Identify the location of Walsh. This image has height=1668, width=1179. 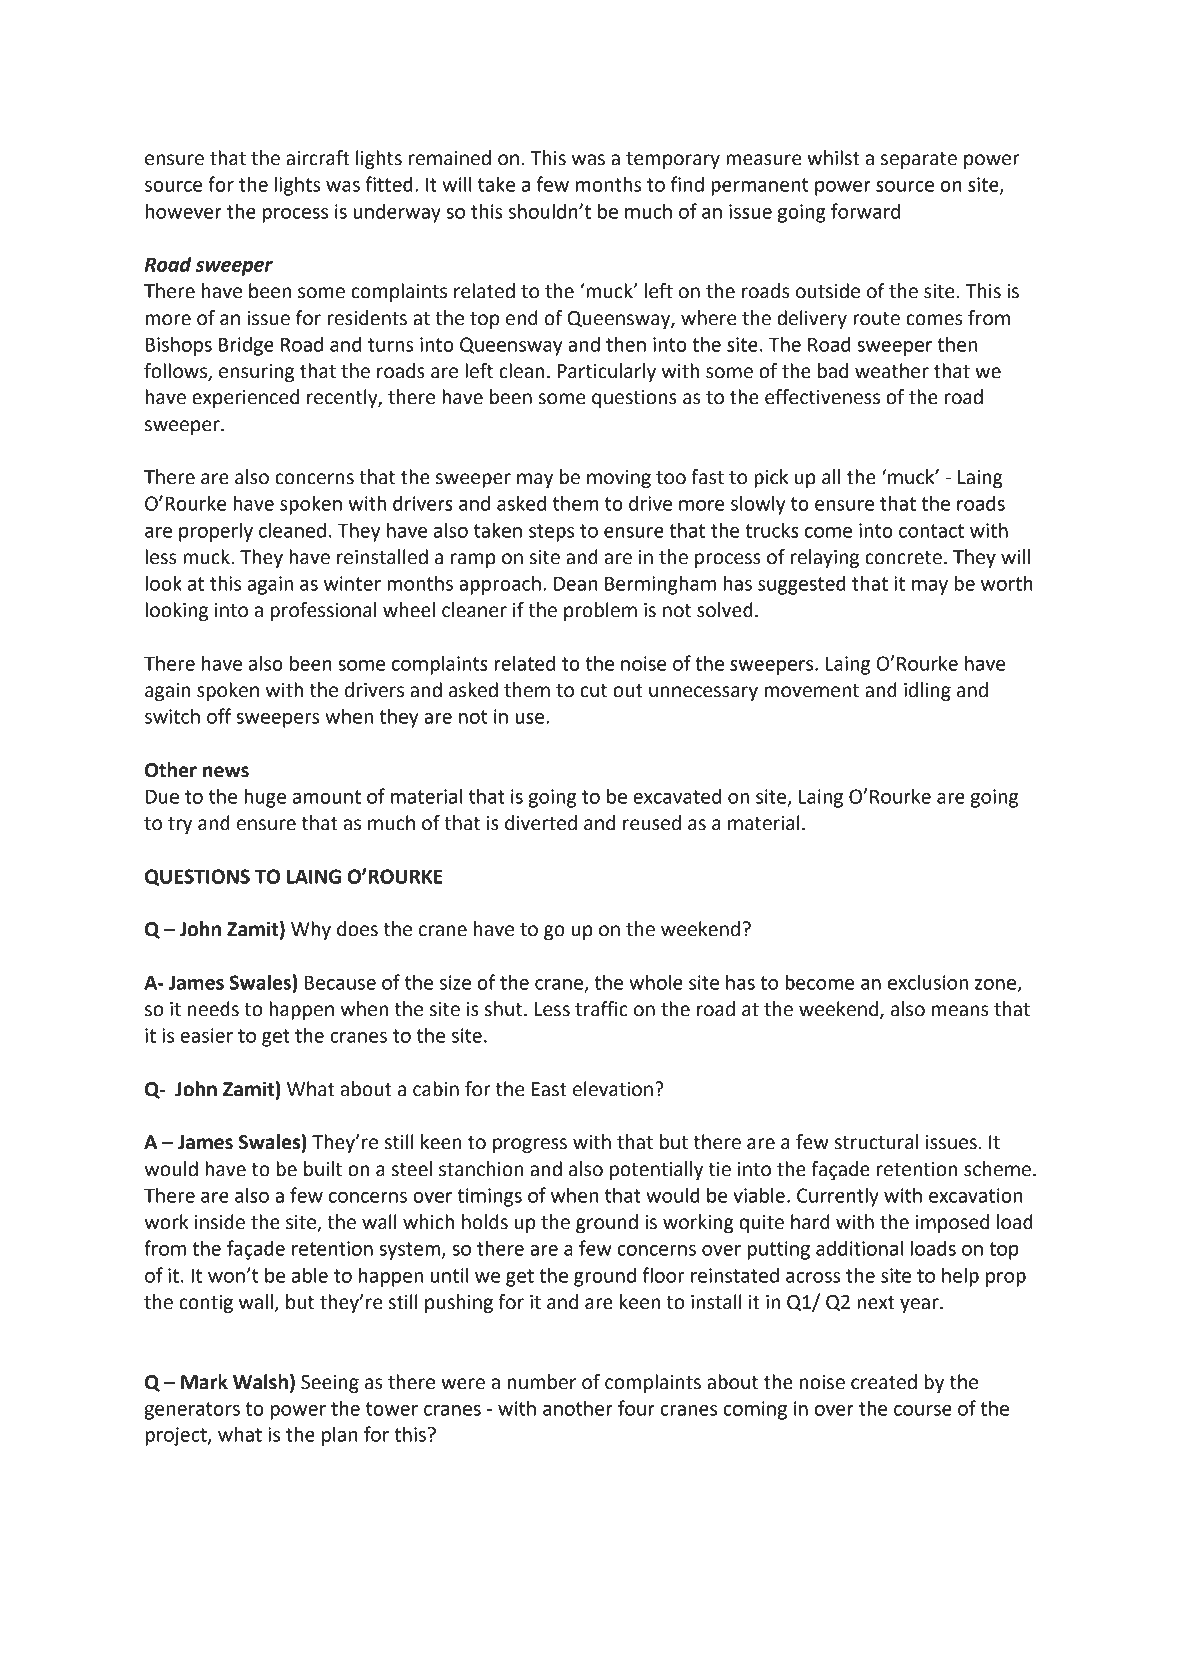
(260, 1382).
